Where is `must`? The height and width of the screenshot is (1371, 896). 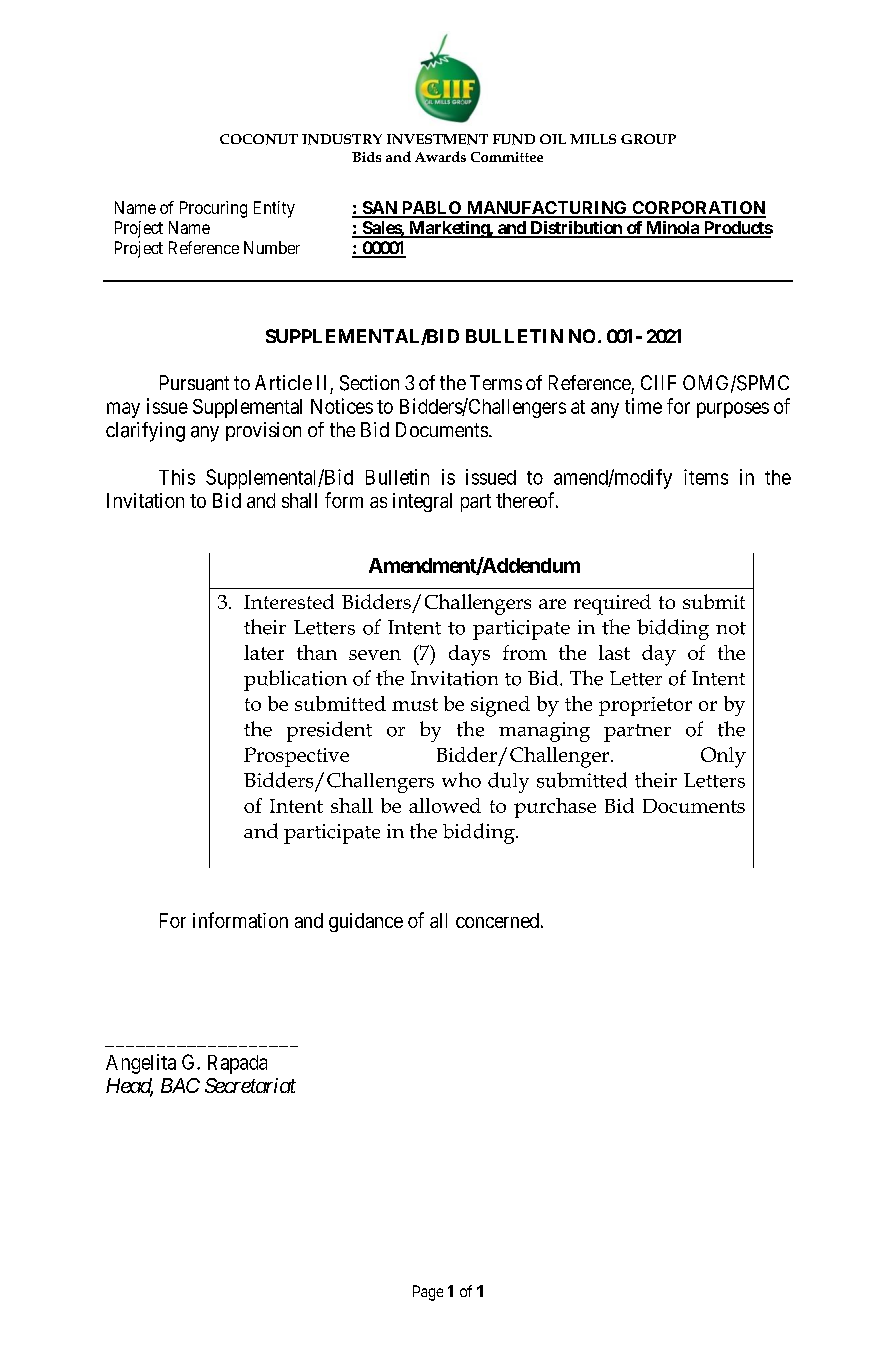 must is located at coordinates (415, 704).
